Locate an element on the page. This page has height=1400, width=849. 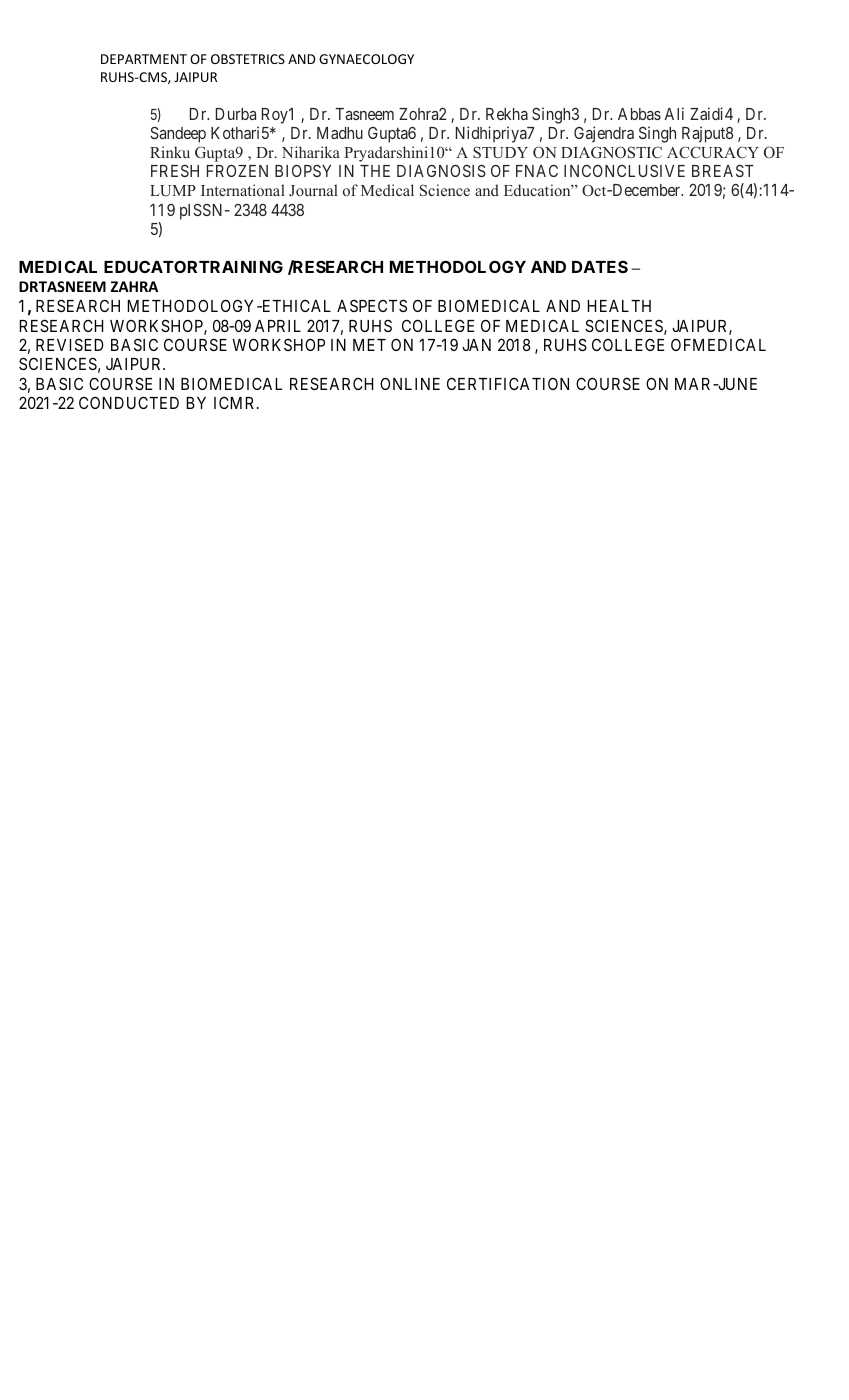
DATES is located at coordinates (600, 266).
